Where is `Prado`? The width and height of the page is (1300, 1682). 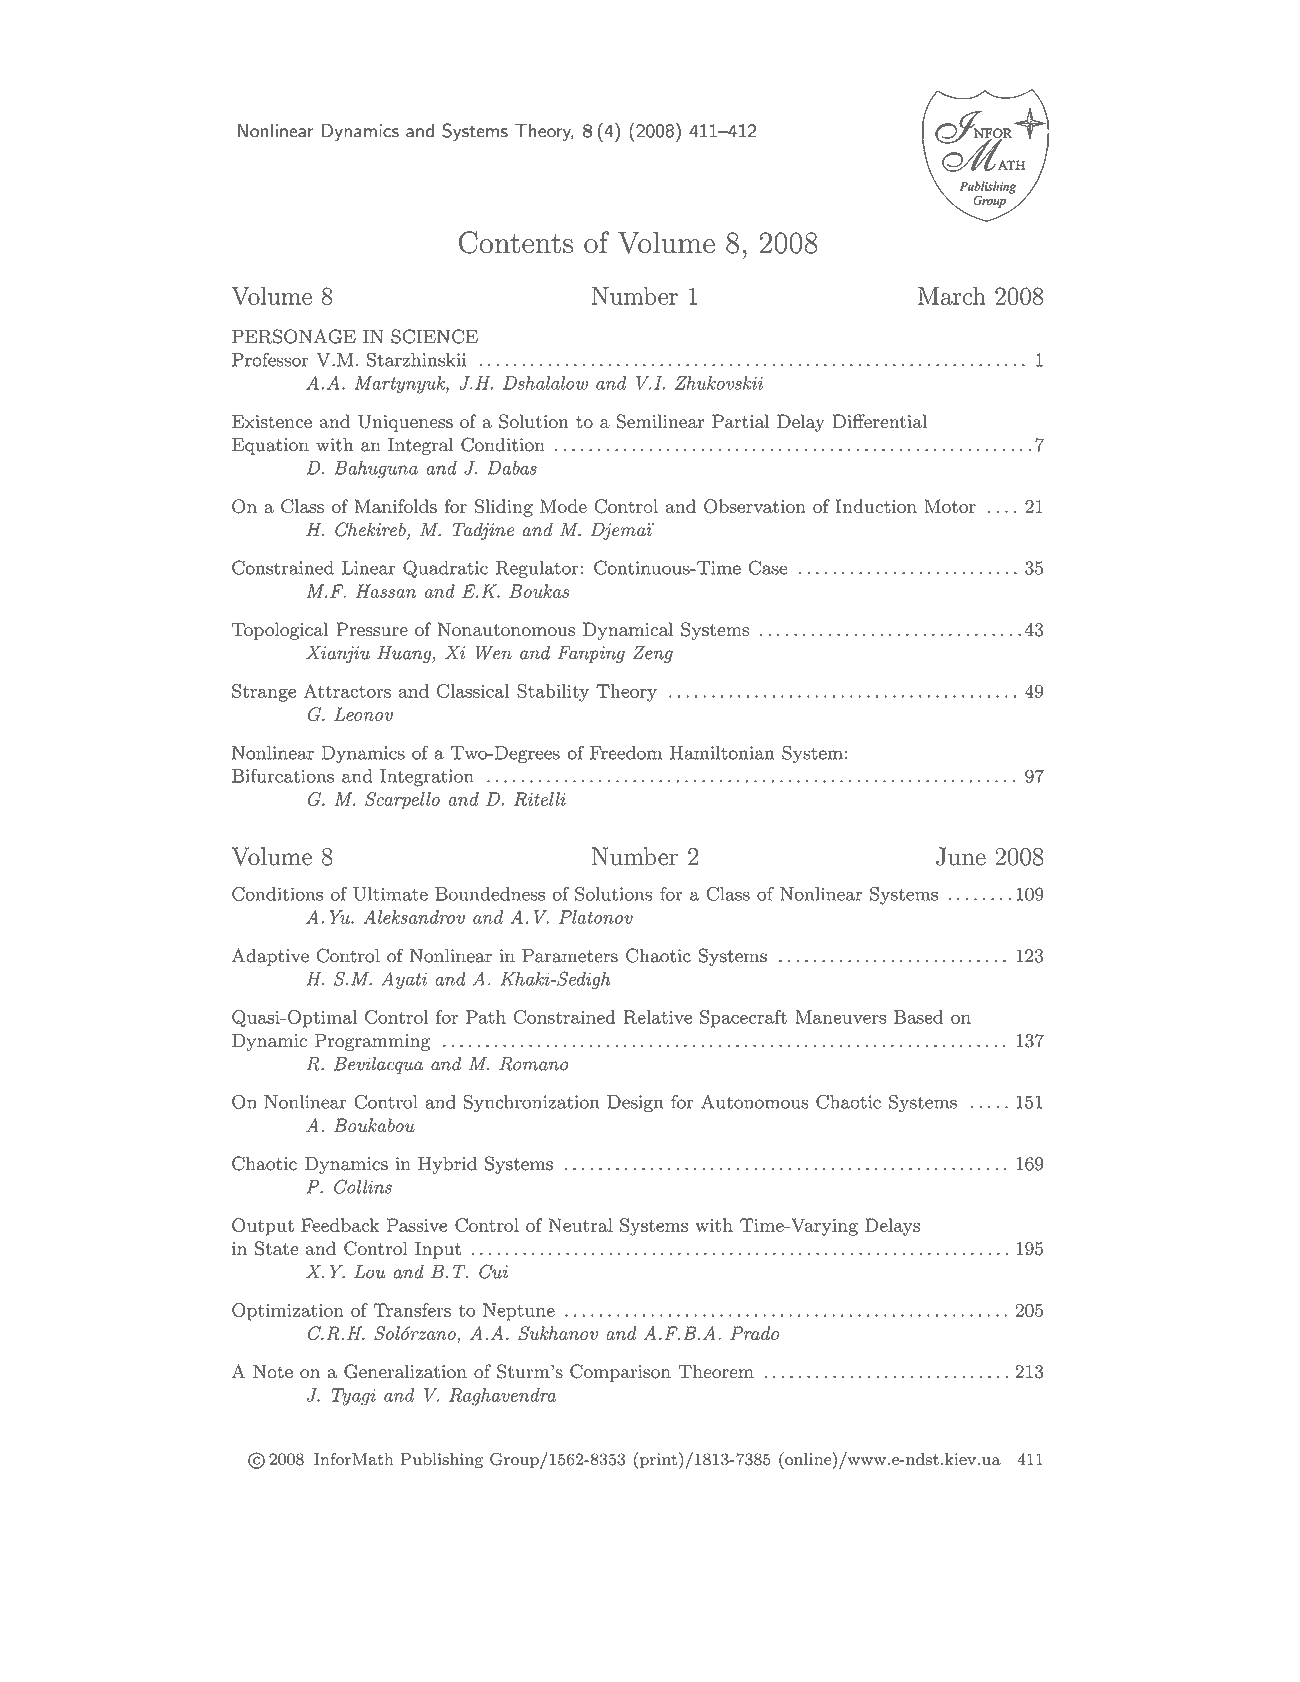 Prado is located at coordinates (755, 1333).
